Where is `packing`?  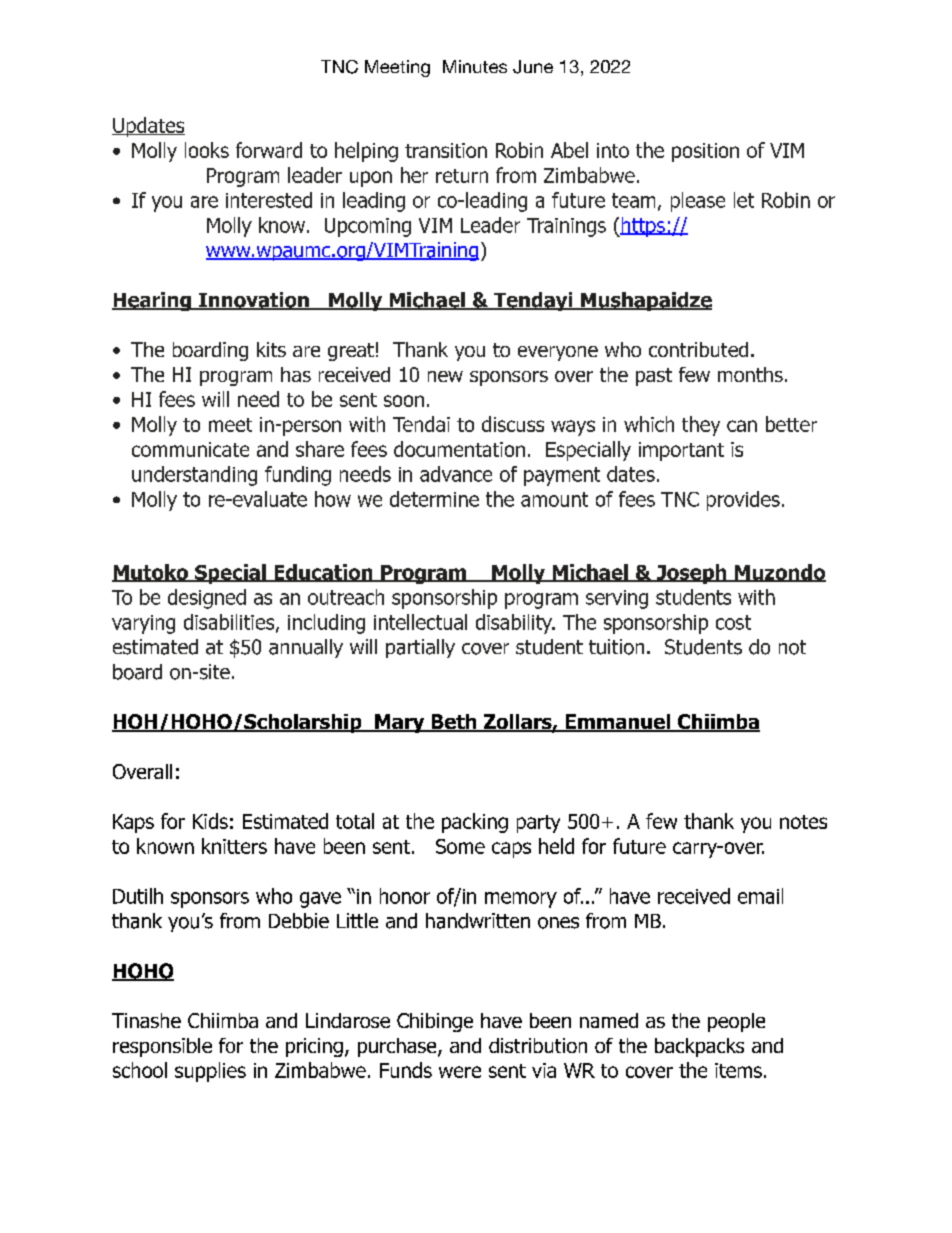
packing is located at coordinates (475, 823).
